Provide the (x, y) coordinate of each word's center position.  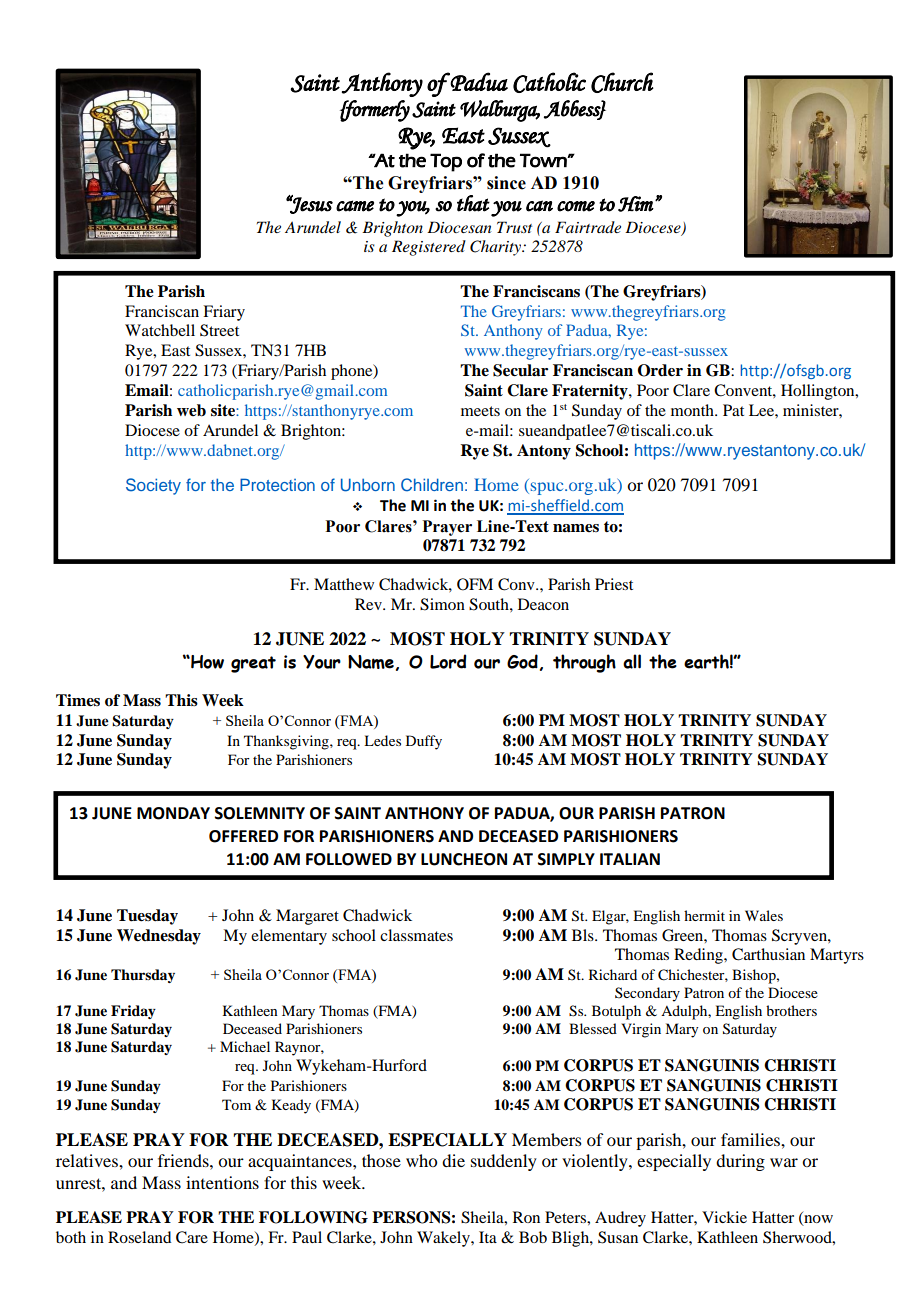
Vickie (724, 1217)
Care (192, 1237)
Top (446, 162)
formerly (375, 111)
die (453, 1160)
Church (622, 82)
